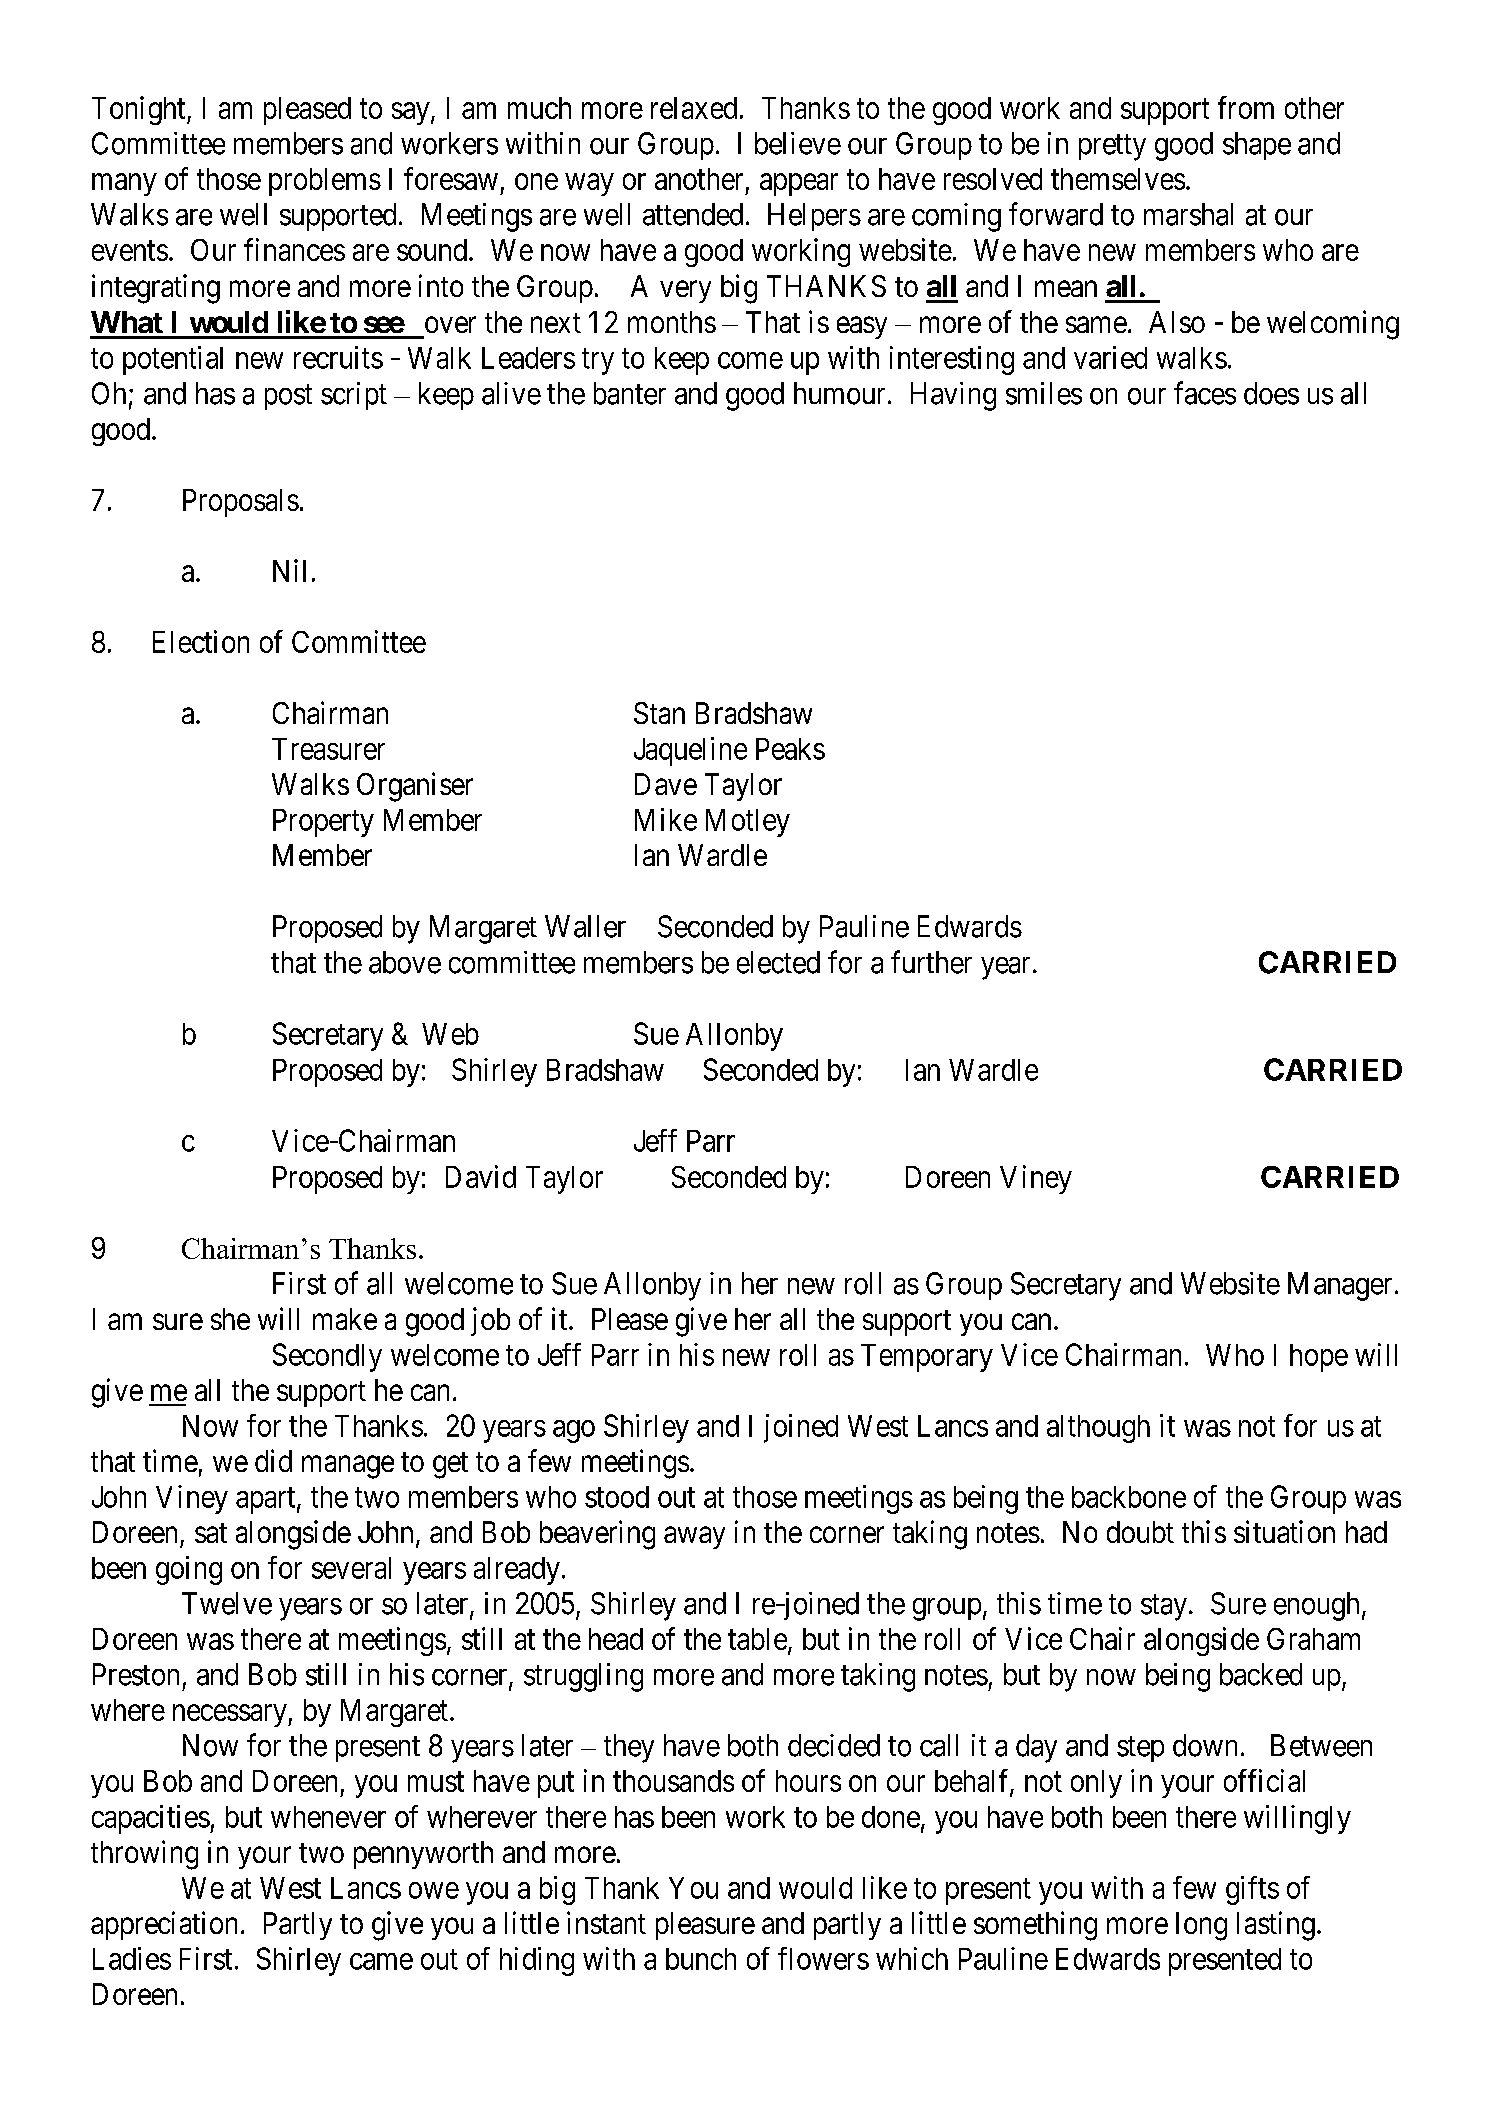 This screenshot has height=2112, width=1494. What do you see at coordinates (323, 823) in the screenshot?
I see `Property` at bounding box center [323, 823].
